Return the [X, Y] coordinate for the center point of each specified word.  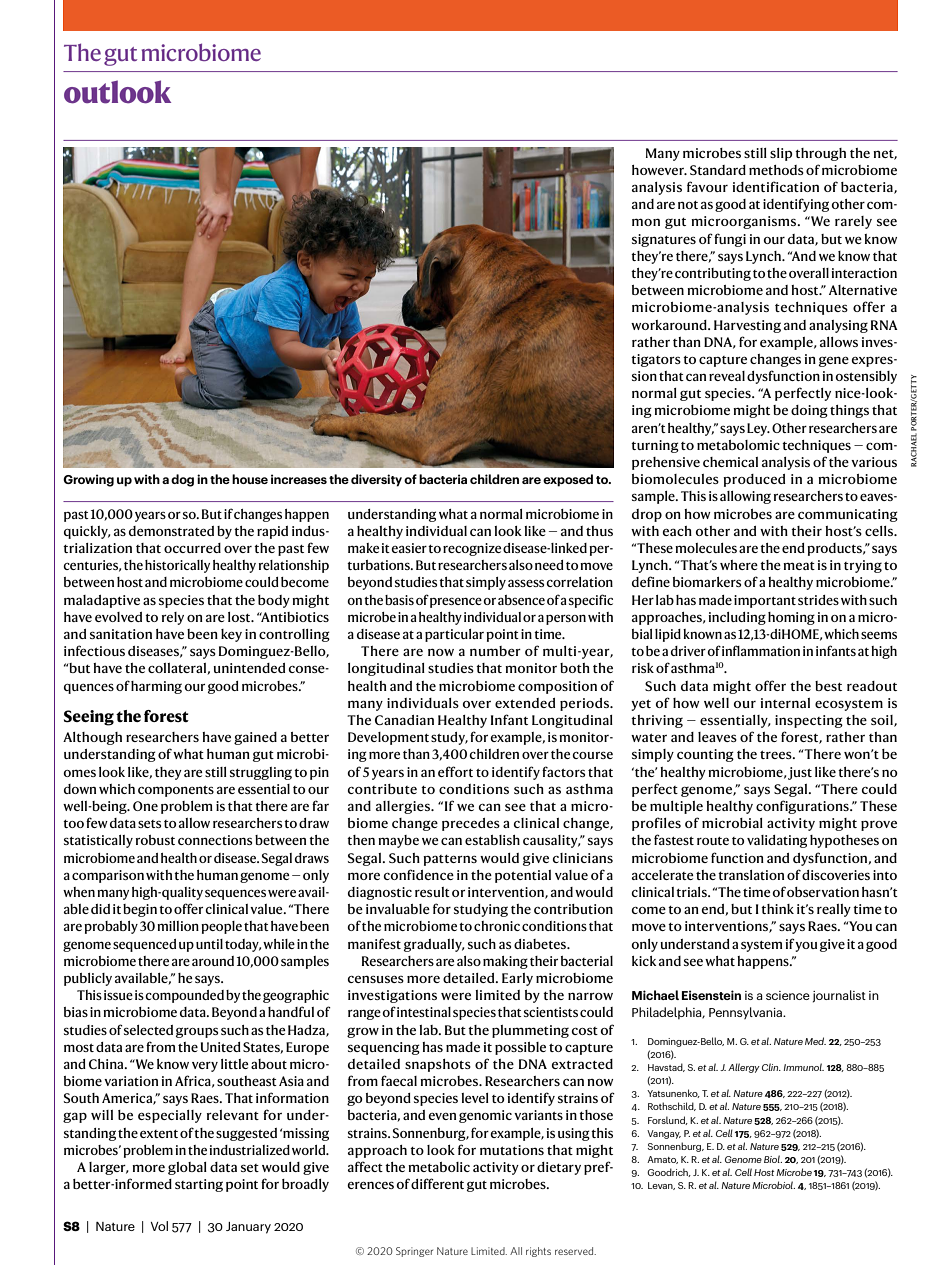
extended [525, 703]
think [777, 909]
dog [182, 480]
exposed [568, 480]
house [250, 479]
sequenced [144, 945]
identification [776, 186]
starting [199, 1185]
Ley [758, 429]
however [659, 170]
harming [156, 687]
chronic [497, 926]
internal [785, 703]
